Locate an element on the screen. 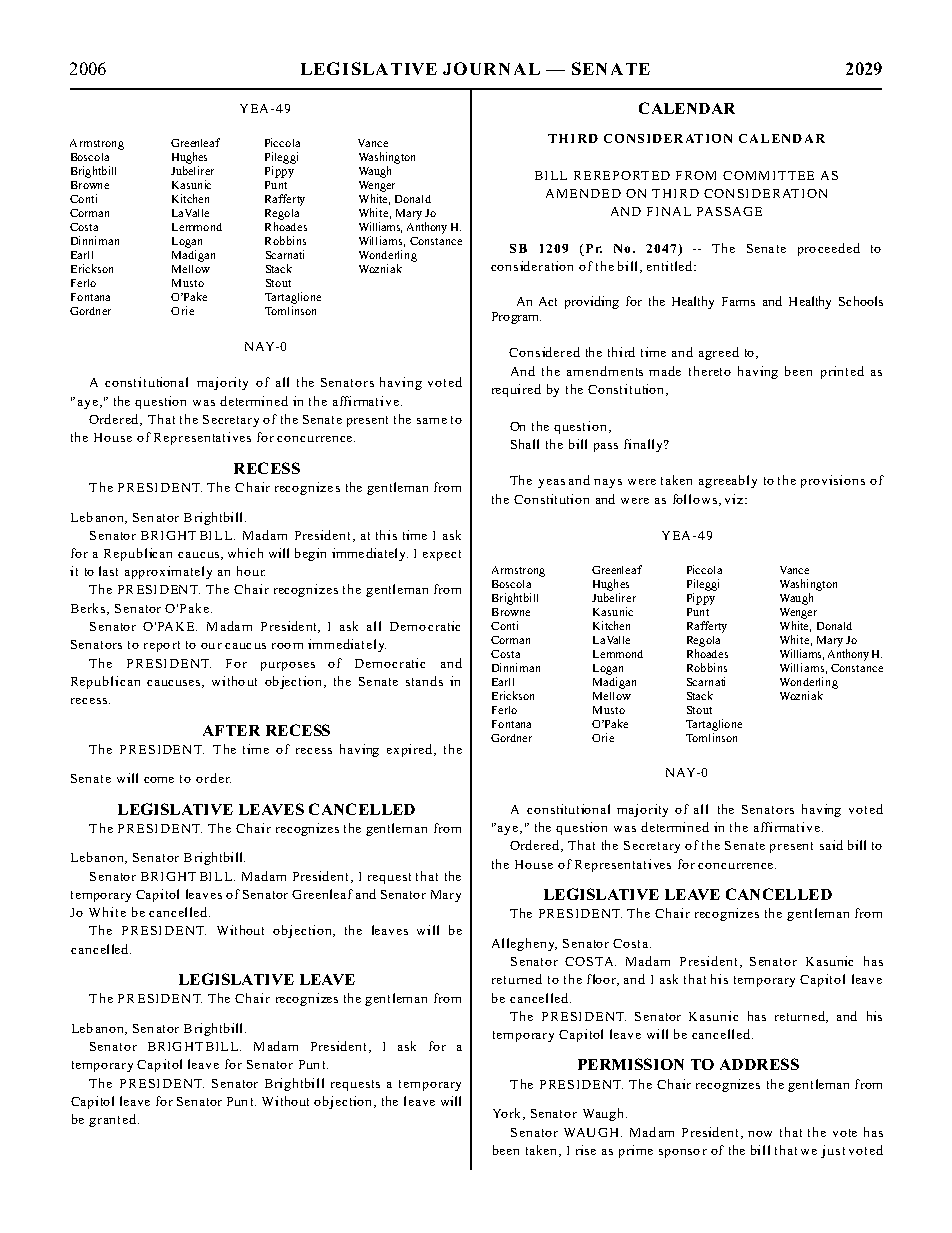 Image resolution: width=952 pixels, height=1233 pixels. JOURNAL is located at coordinates (491, 68).
